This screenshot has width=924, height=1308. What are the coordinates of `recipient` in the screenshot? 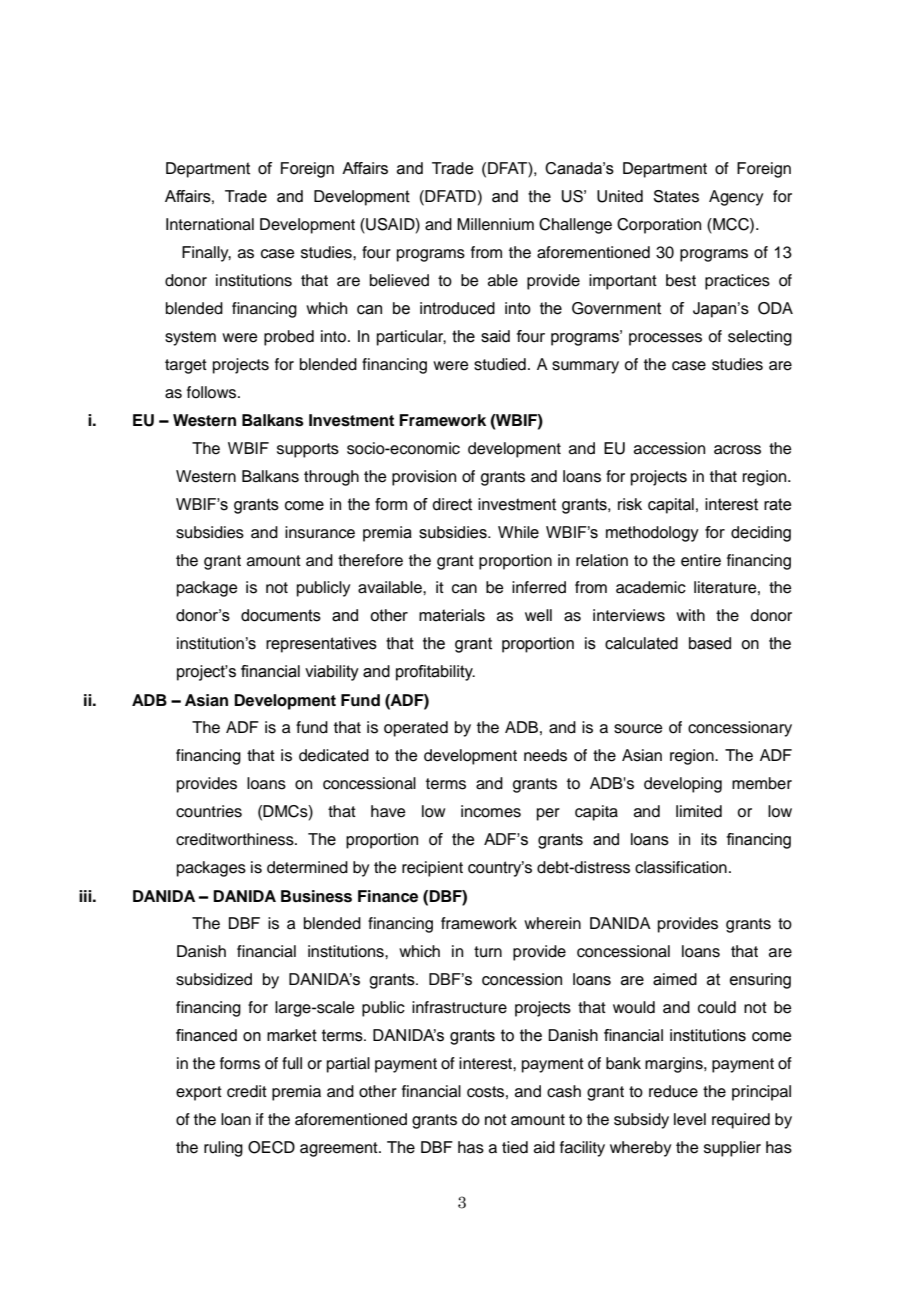 It's located at (432, 869).
